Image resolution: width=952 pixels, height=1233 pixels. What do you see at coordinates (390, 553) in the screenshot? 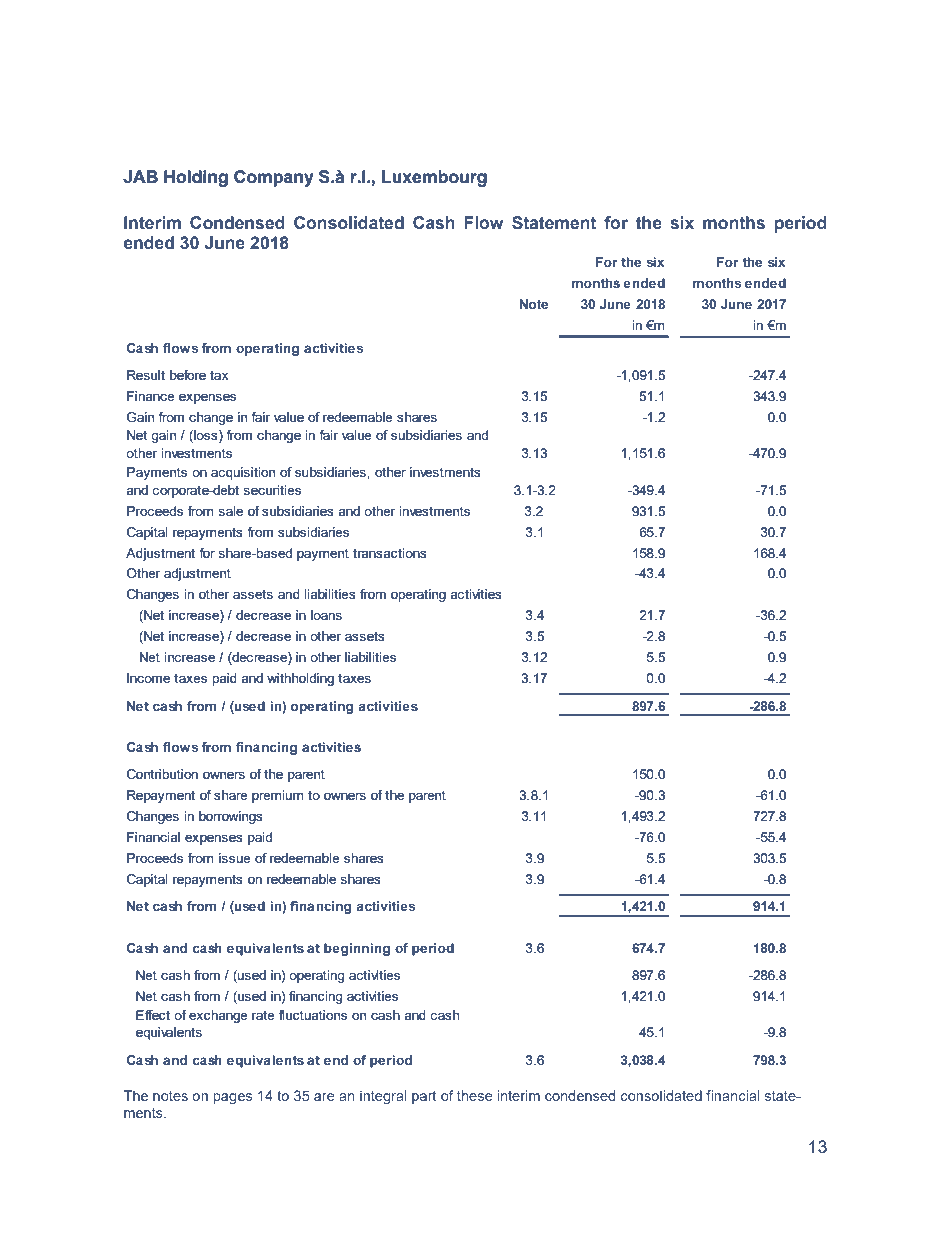
I see `transactions` at bounding box center [390, 553].
